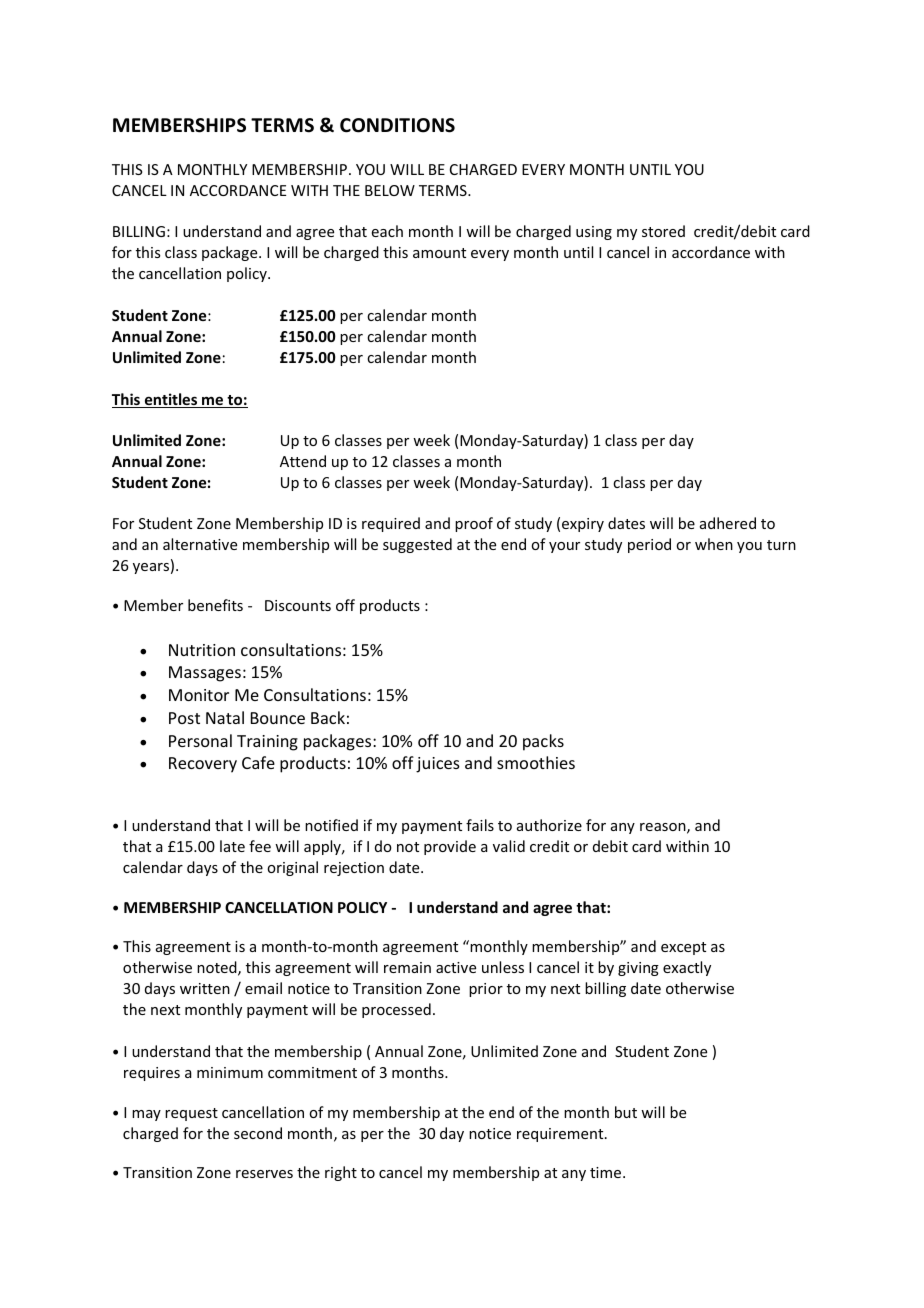 This screenshot has width=924, height=1308. What do you see at coordinates (438, 765) in the screenshot?
I see `juices` at bounding box center [438, 765].
